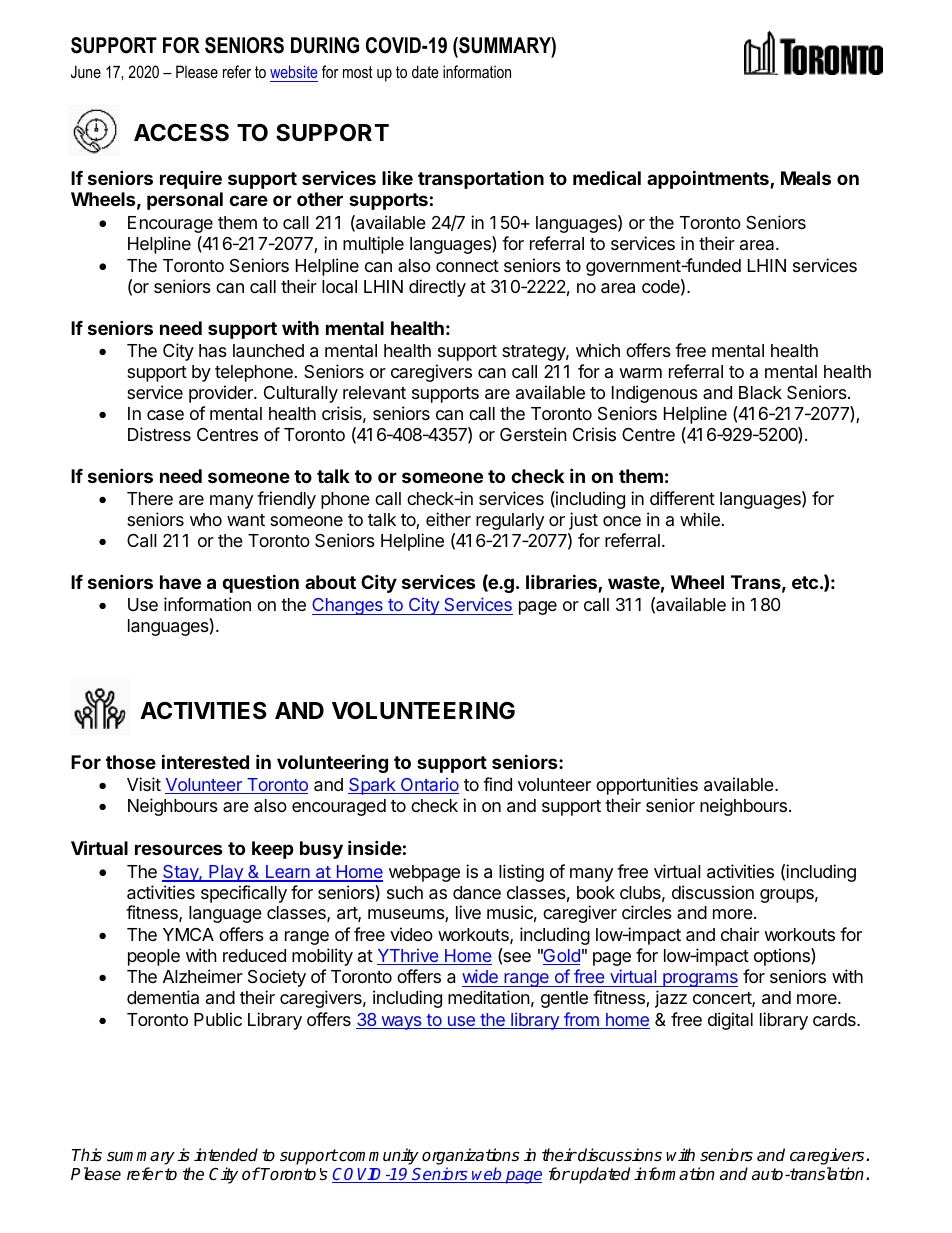 The image size is (952, 1233). I want to click on ACCESS, so click(181, 133).
